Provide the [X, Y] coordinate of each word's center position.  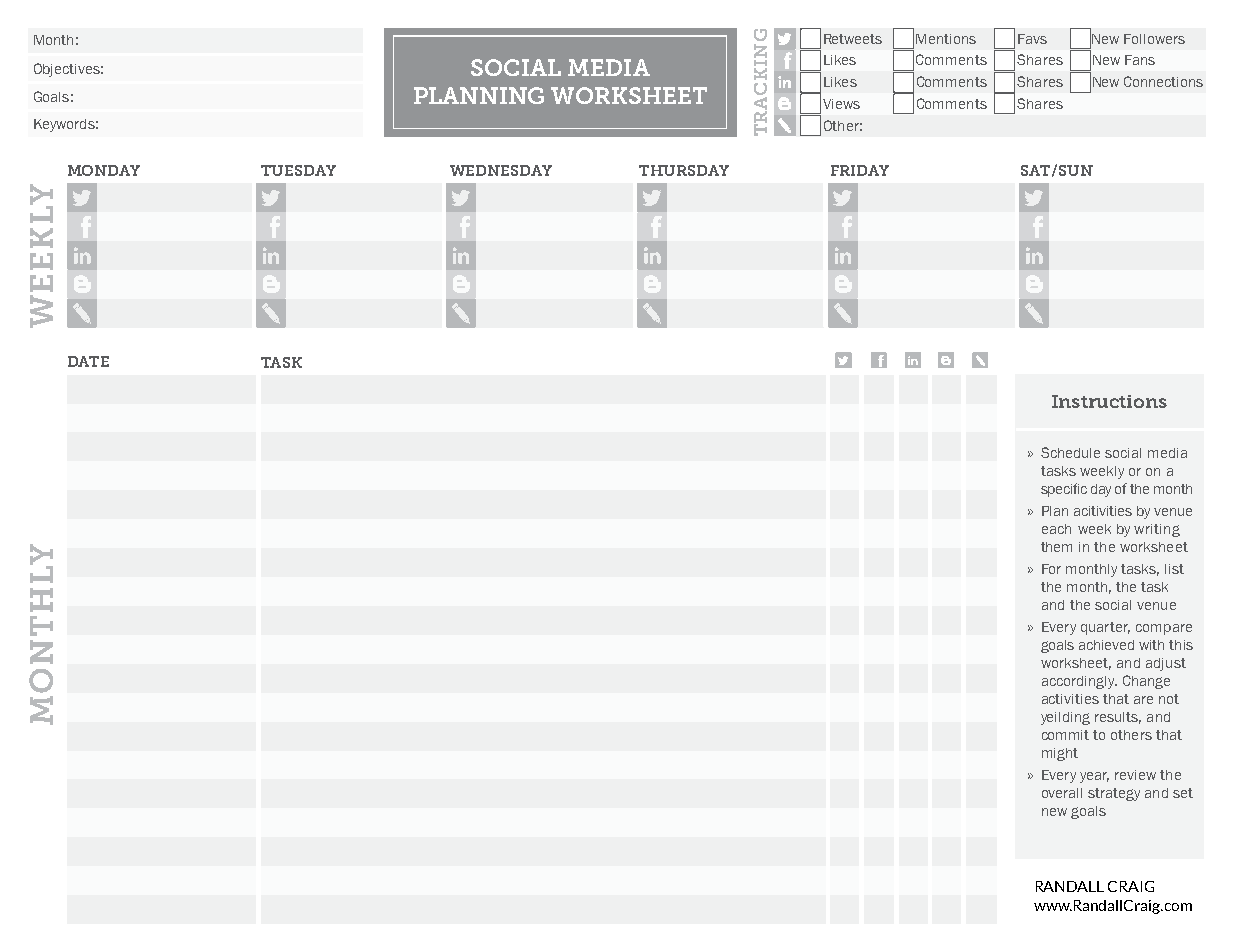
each [1056, 529]
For [1051, 569]
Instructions [1109, 401]
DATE [88, 361]
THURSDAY [684, 170]
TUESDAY [298, 170]
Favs [1032, 39]
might [1060, 754]
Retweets [853, 39]
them [1056, 547]
